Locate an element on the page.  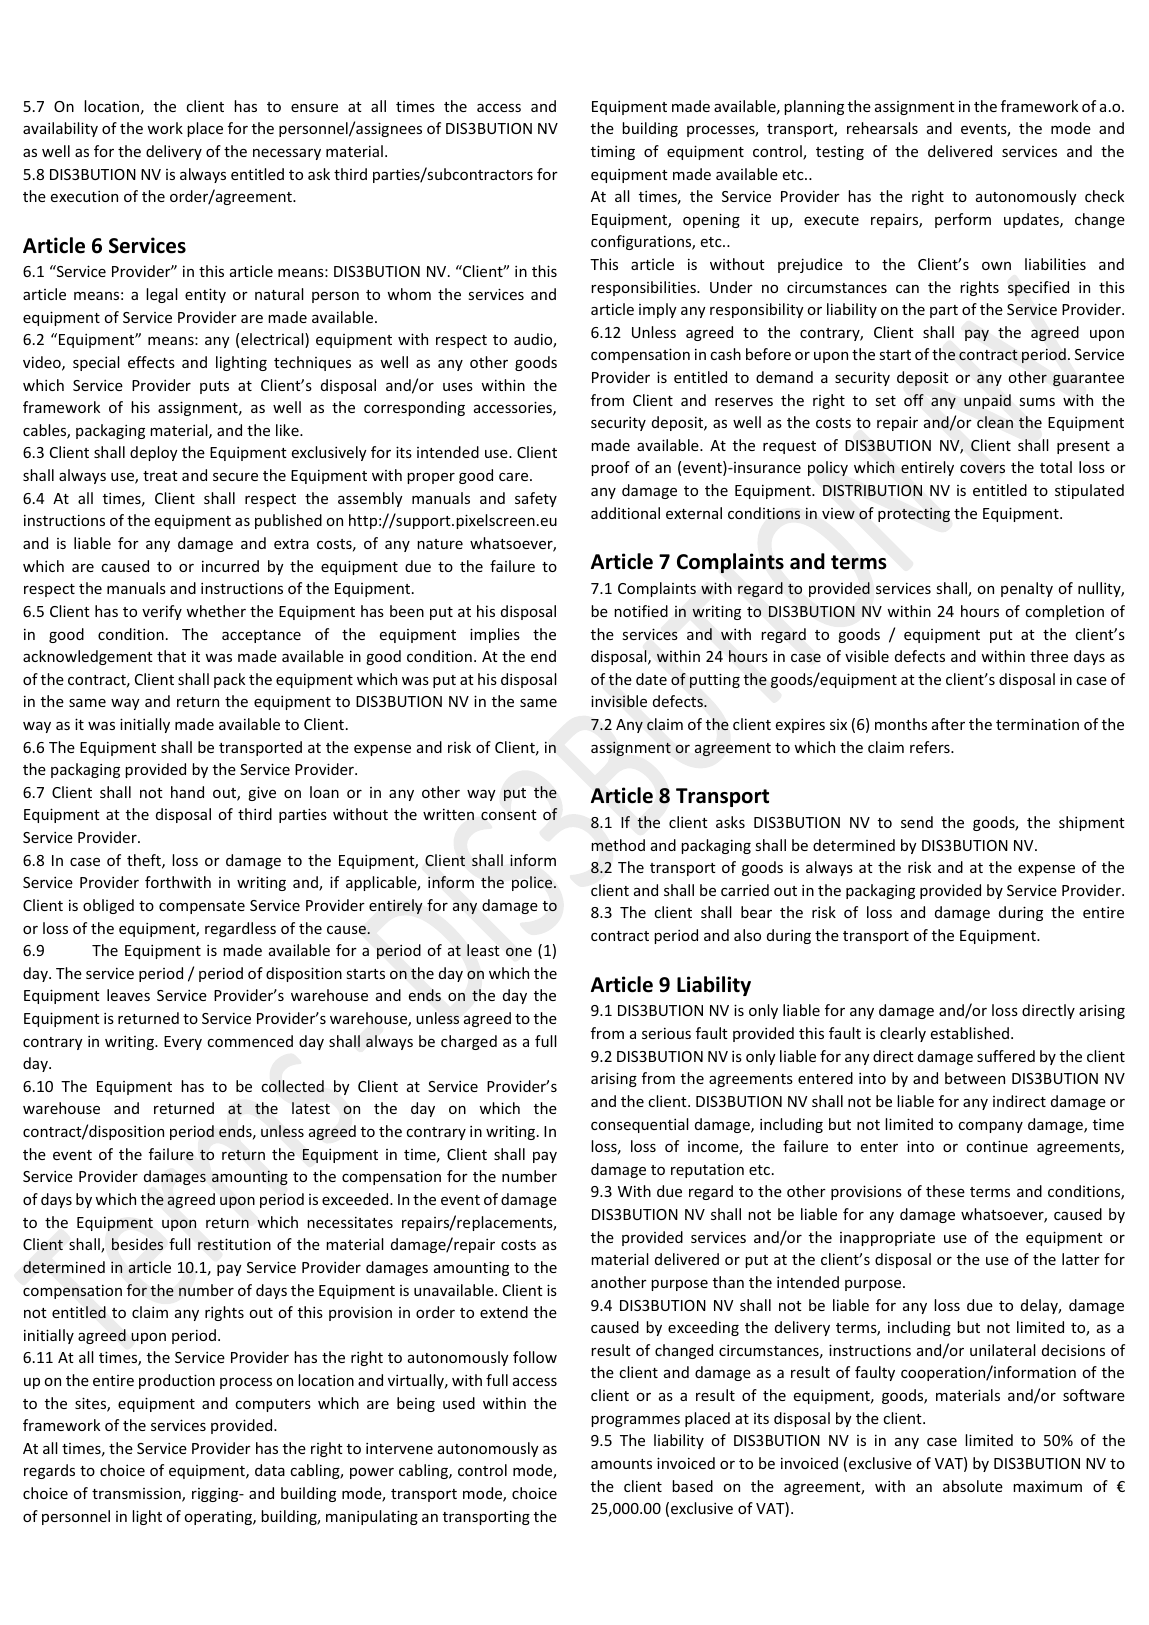
timing is located at coordinates (613, 152).
